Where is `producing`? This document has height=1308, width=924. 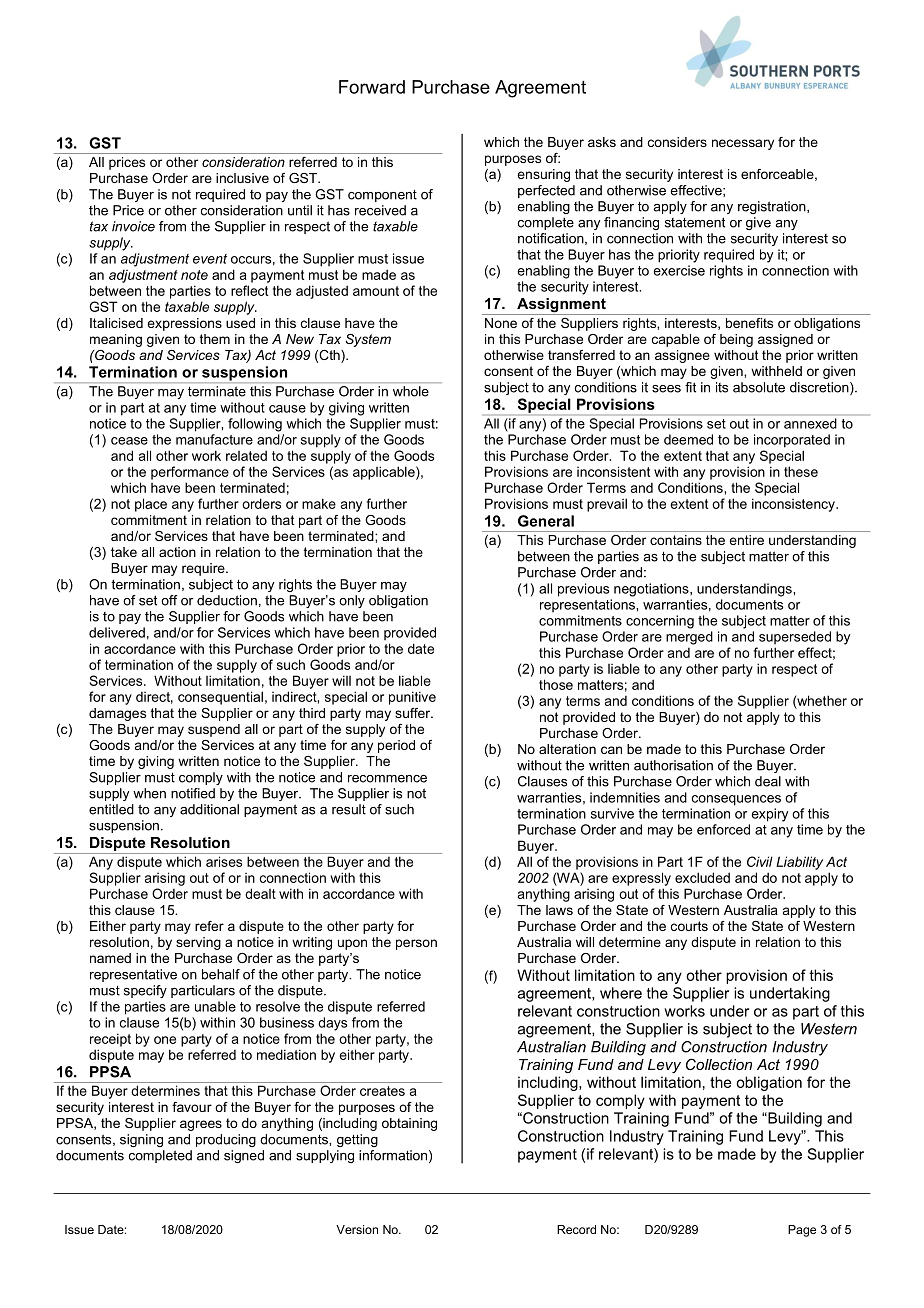 producing is located at coordinates (226, 1140).
